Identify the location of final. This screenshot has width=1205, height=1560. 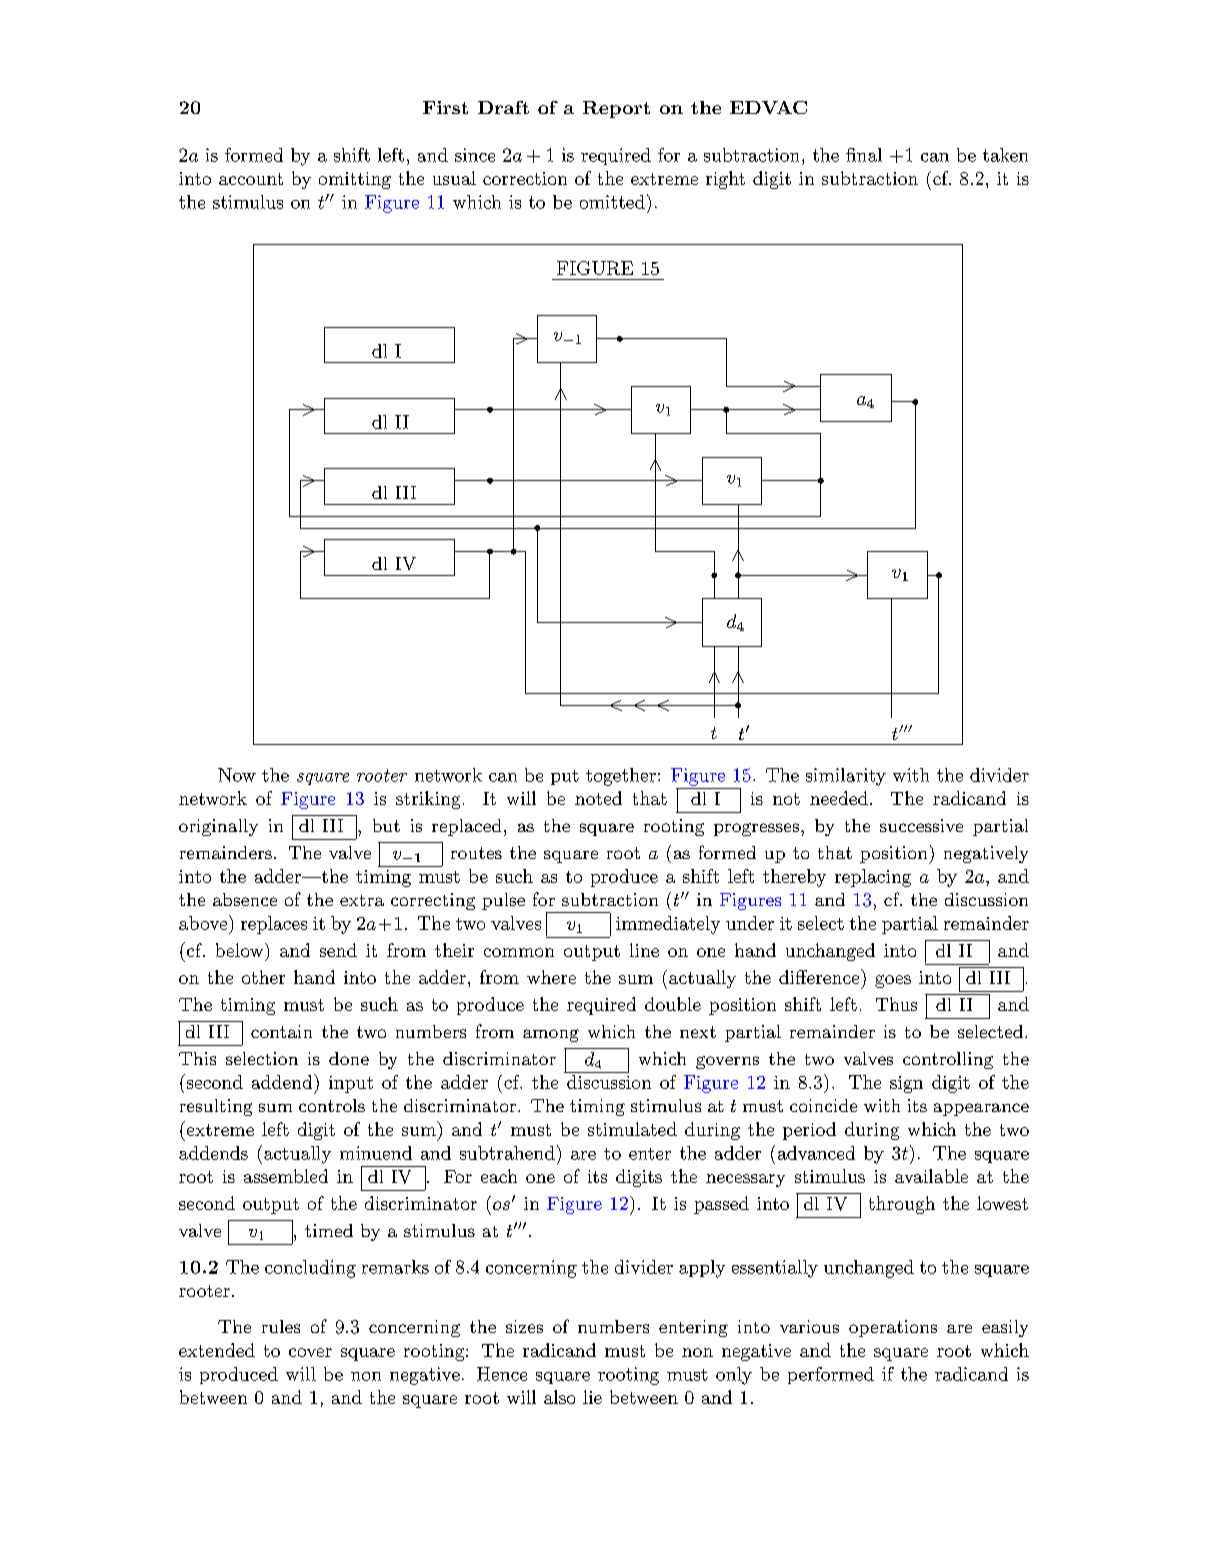
(864, 155).
